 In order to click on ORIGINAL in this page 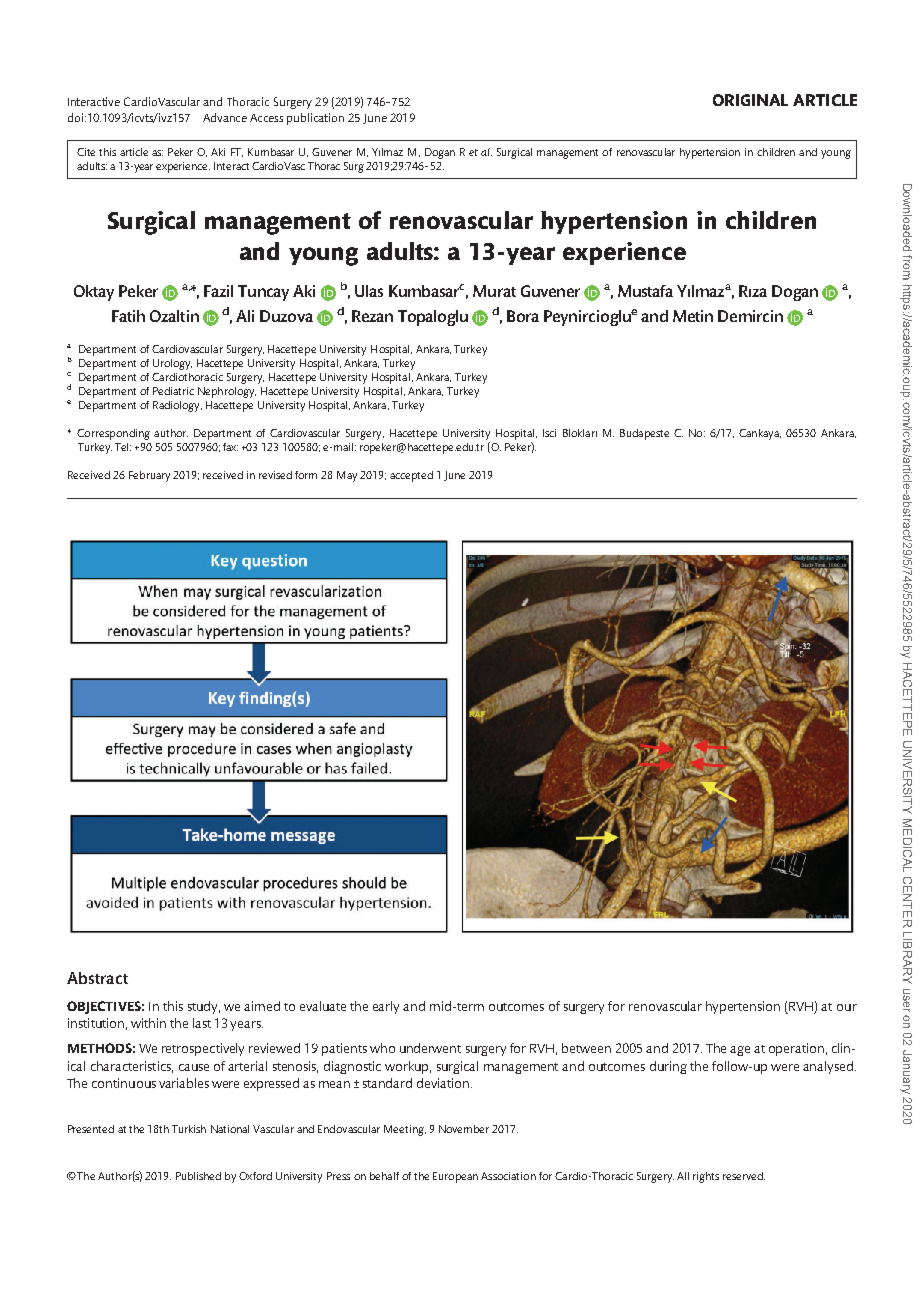, I will do `click(750, 100)`.
